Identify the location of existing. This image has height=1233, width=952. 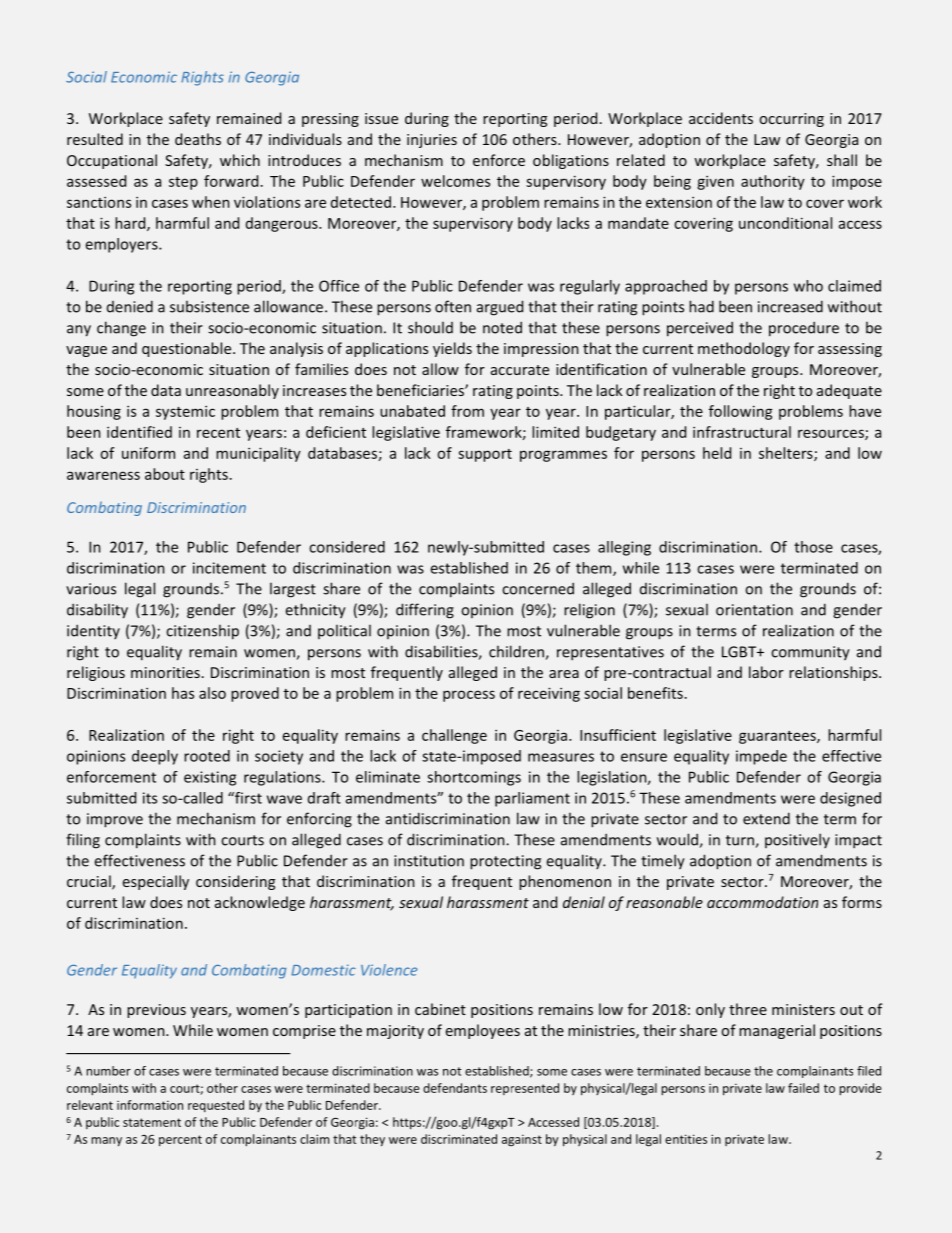
(210, 778).
